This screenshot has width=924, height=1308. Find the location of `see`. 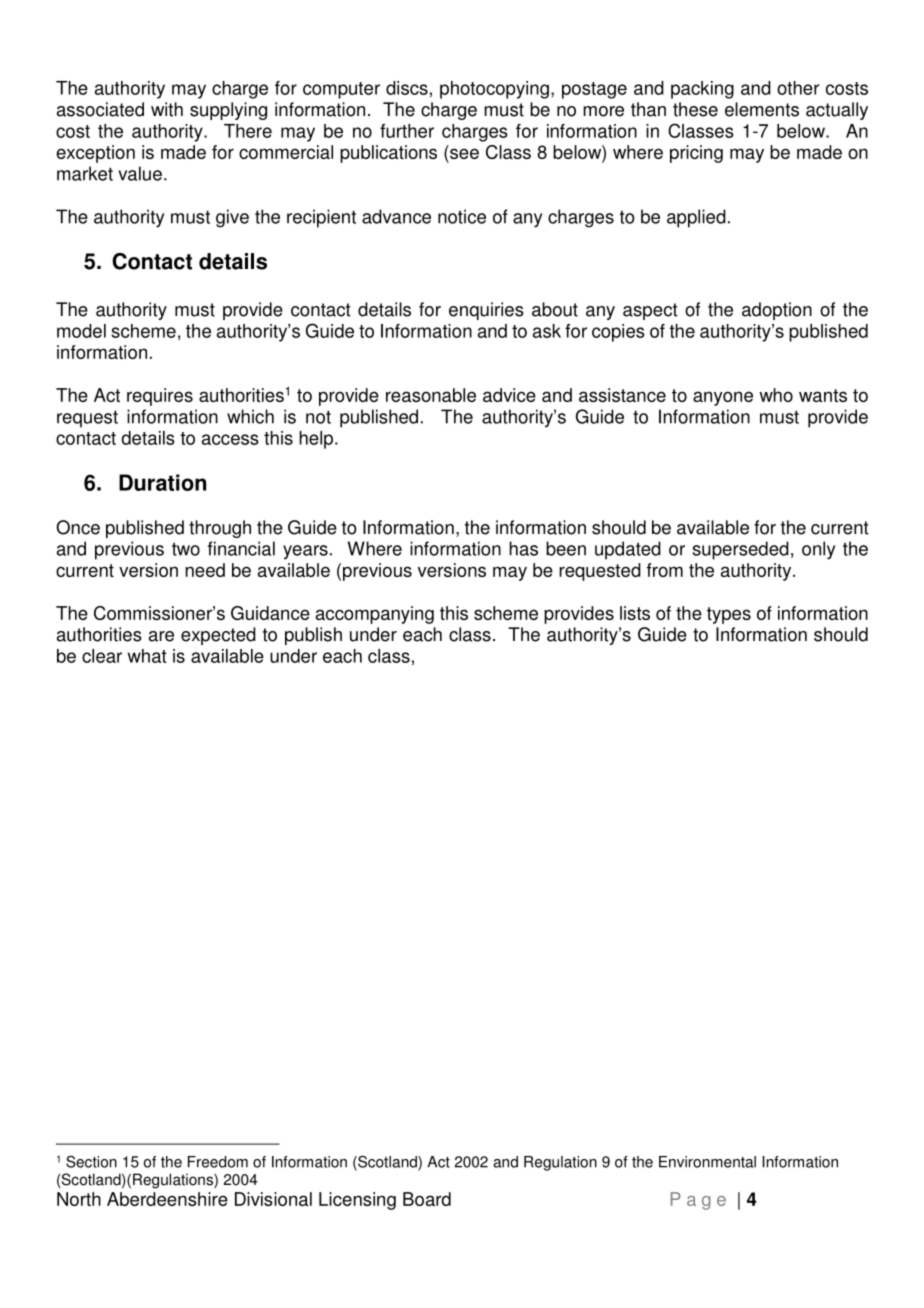

see is located at coordinates (464, 153).
